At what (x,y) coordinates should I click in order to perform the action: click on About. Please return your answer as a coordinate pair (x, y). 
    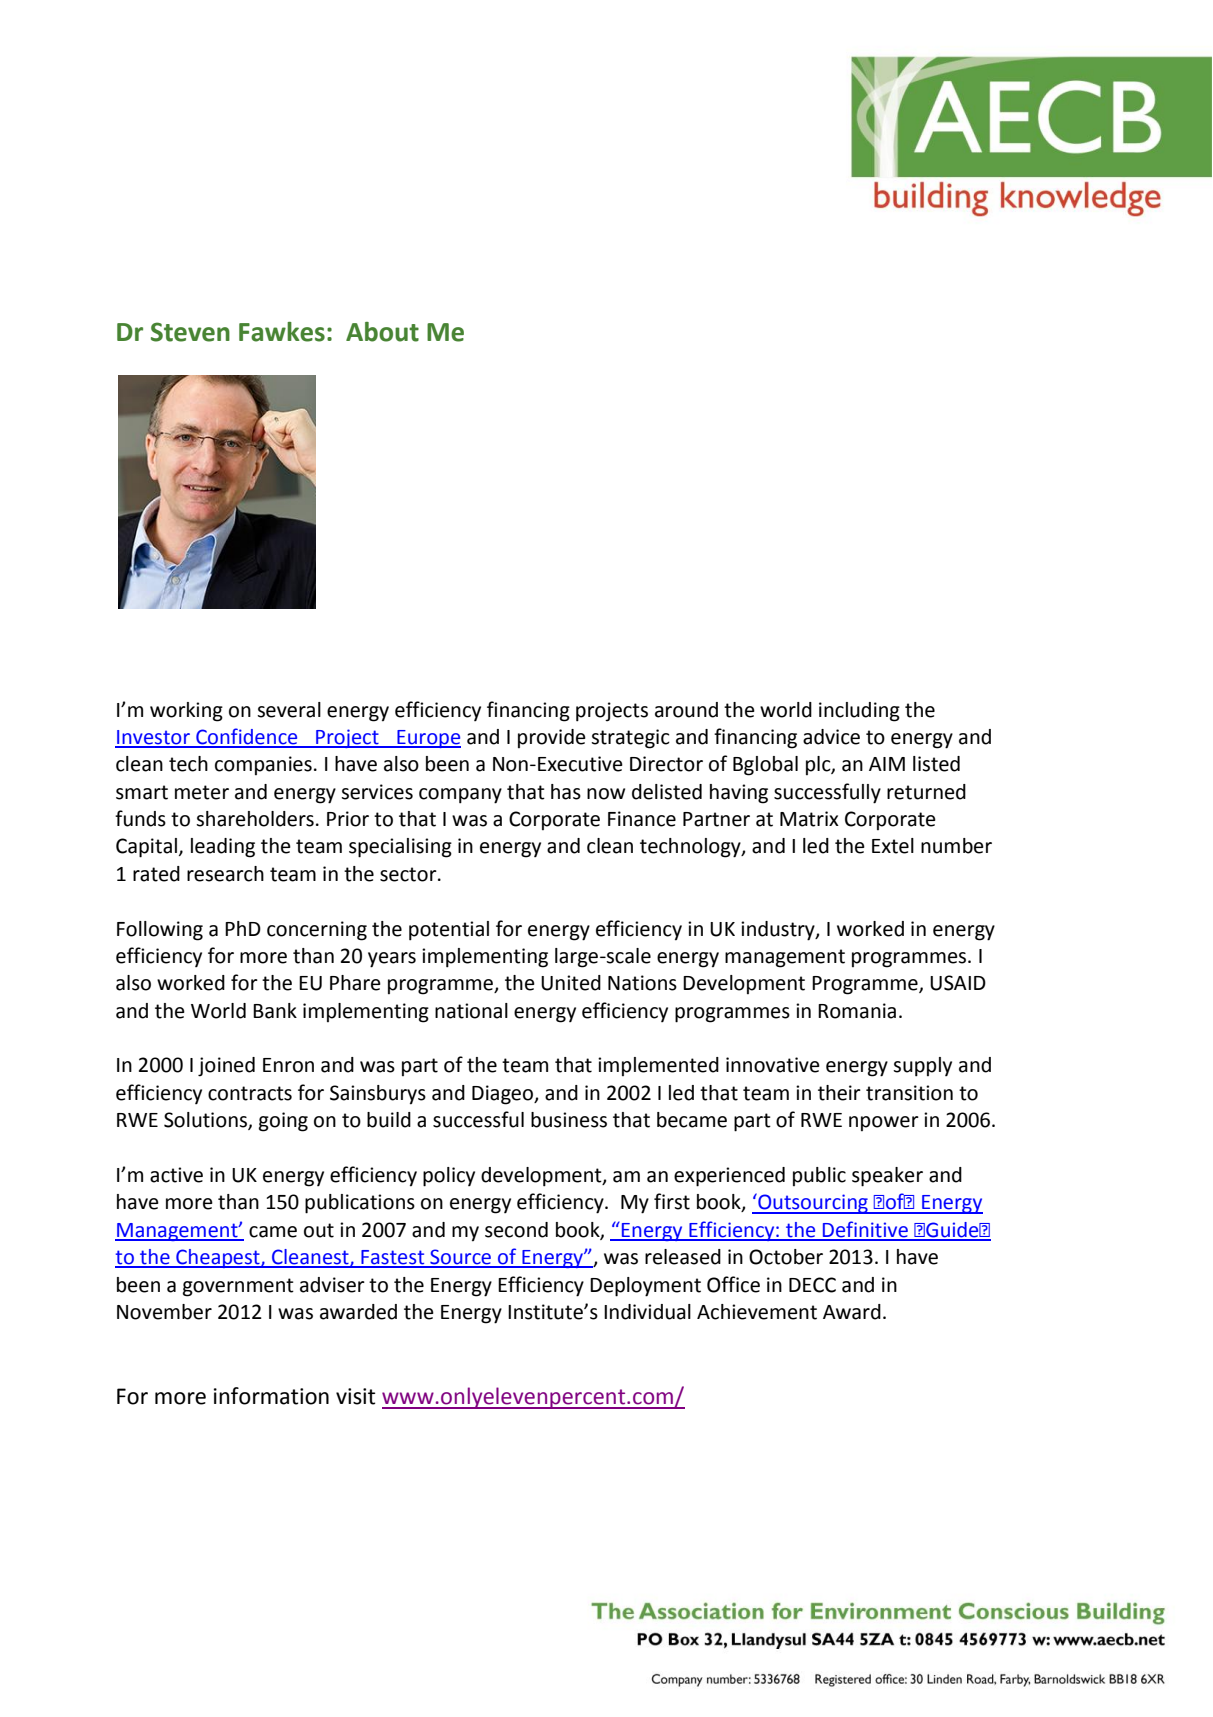
    Looking at the image, I should click on (382, 332).
